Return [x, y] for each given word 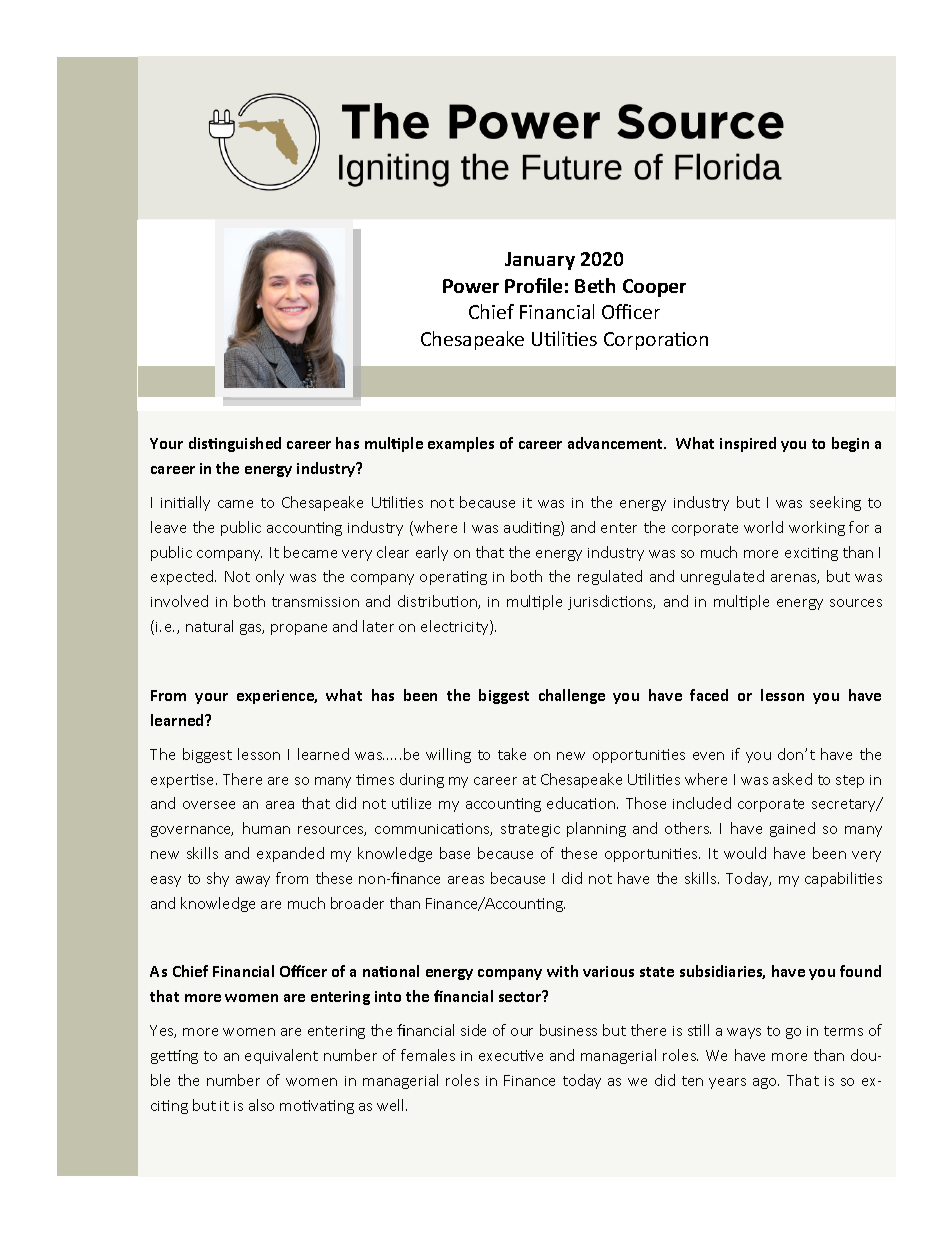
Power [471, 286]
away [253, 881]
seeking [835, 503]
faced [709, 695]
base [455, 853]
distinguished [235, 444]
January [540, 261]
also [261, 1105]
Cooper [654, 288]
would [745, 853]
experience [277, 697]
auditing [533, 528]
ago [766, 1083]
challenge [572, 696]
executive [511, 1055]
